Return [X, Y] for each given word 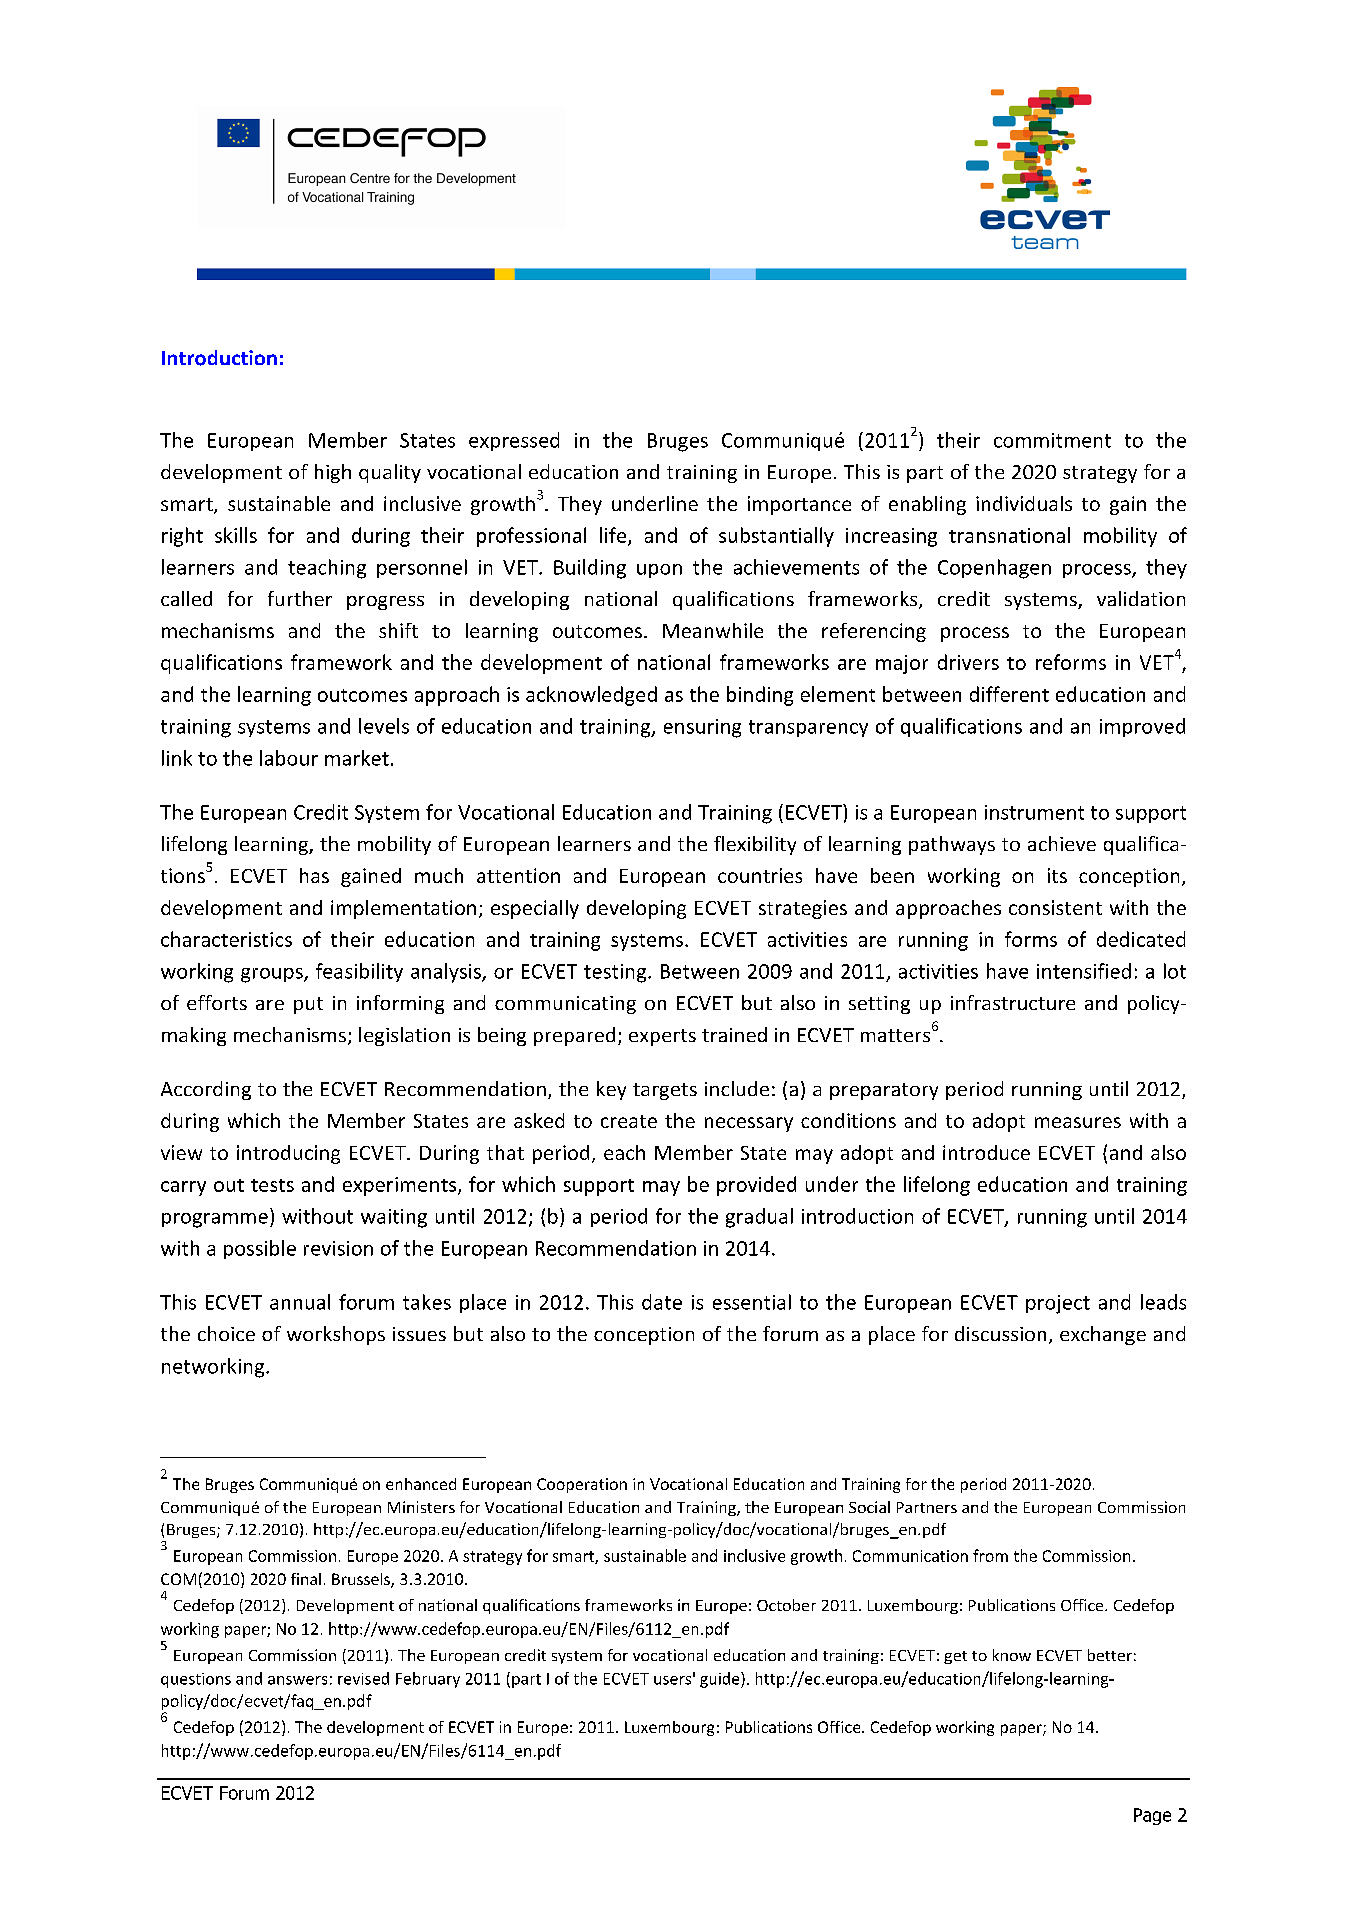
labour [289, 758]
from [990, 1555]
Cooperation [582, 1485]
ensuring [702, 728]
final [306, 1579]
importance [799, 505]
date [662, 1302]
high [333, 473]
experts [662, 1037]
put [308, 1005]
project [1058, 1304]
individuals [1024, 503]
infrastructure [1013, 1002]
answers [297, 1680]
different [1009, 694]
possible [260, 1249]
